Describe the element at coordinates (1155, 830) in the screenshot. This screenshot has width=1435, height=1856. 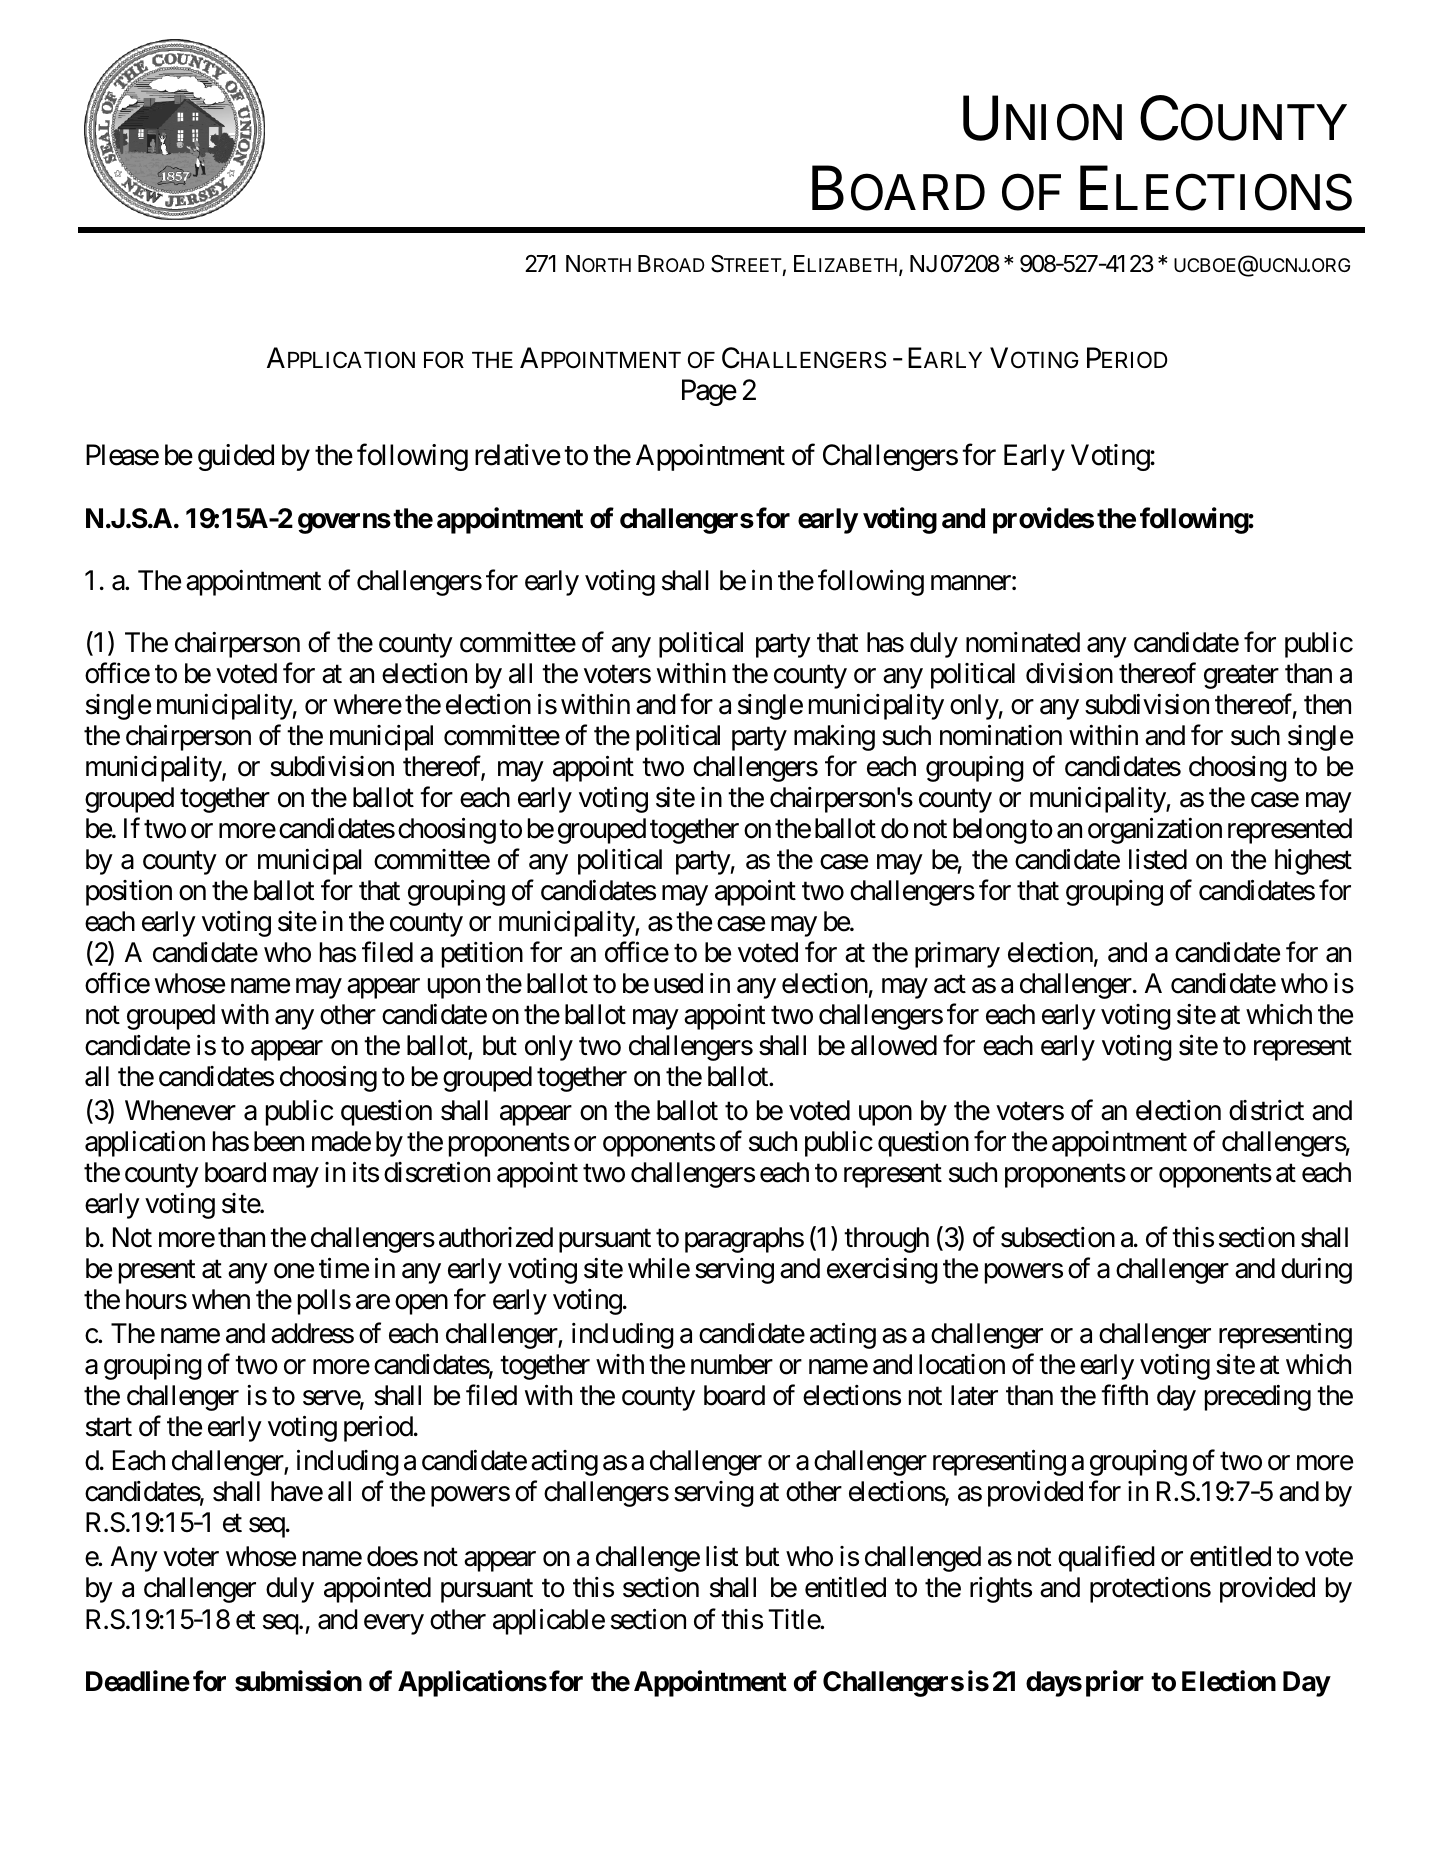
I see `organization` at that location.
